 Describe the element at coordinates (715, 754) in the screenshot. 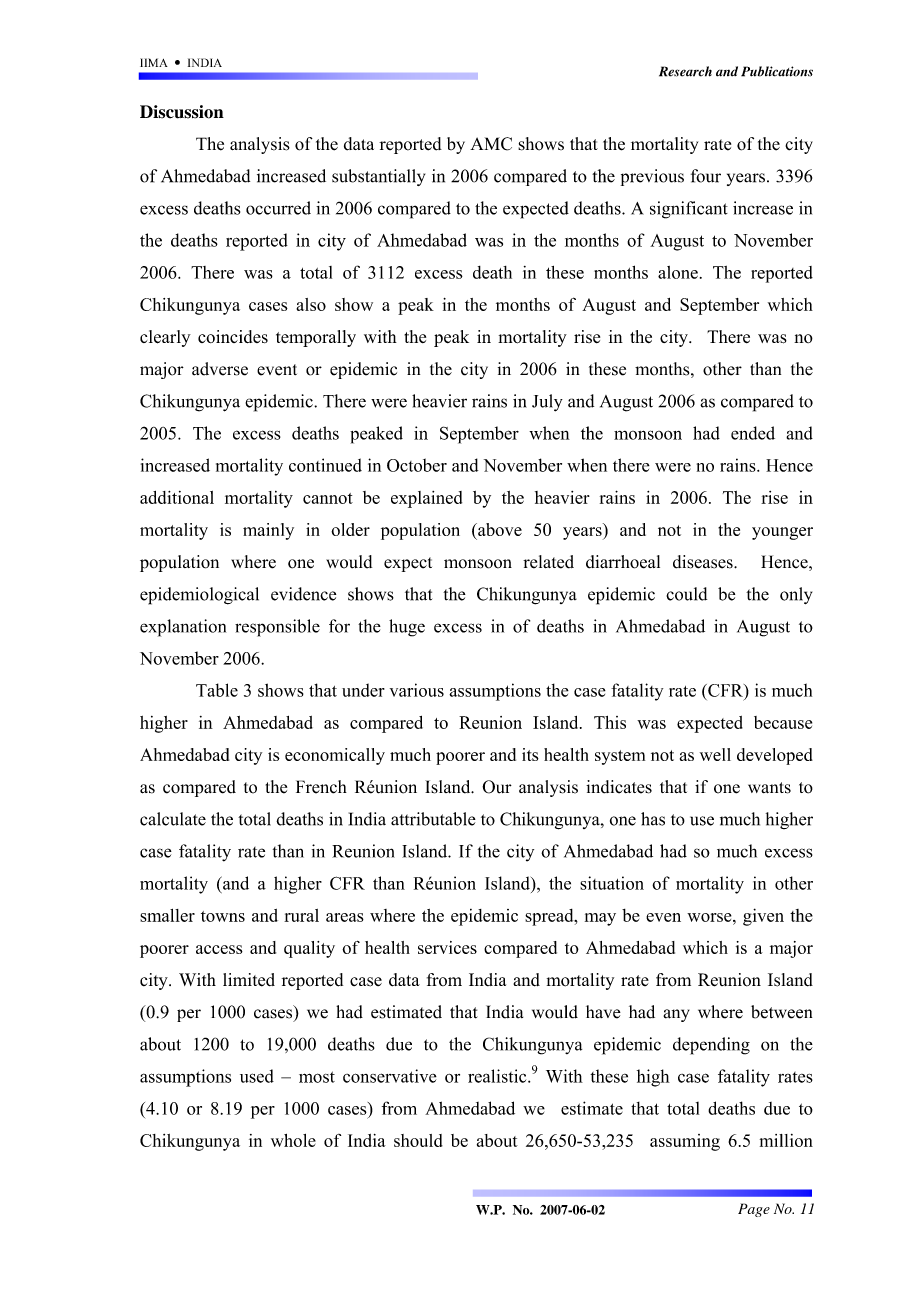

I see `well` at that location.
